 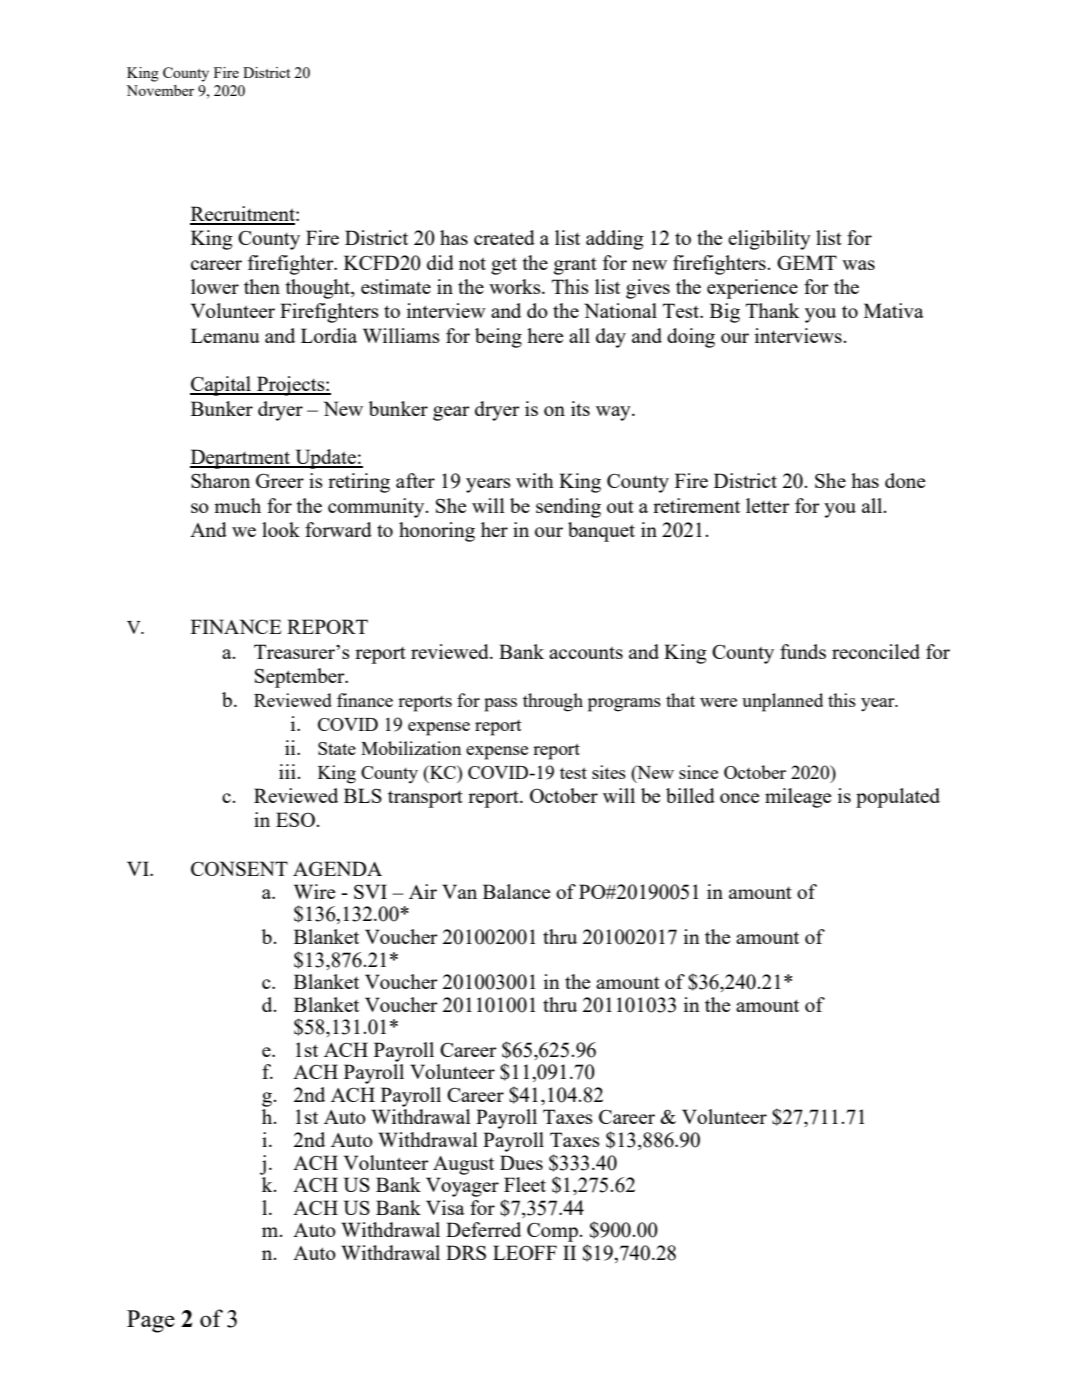 What do you see at coordinates (768, 505) in the screenshot?
I see `letter` at bounding box center [768, 505].
